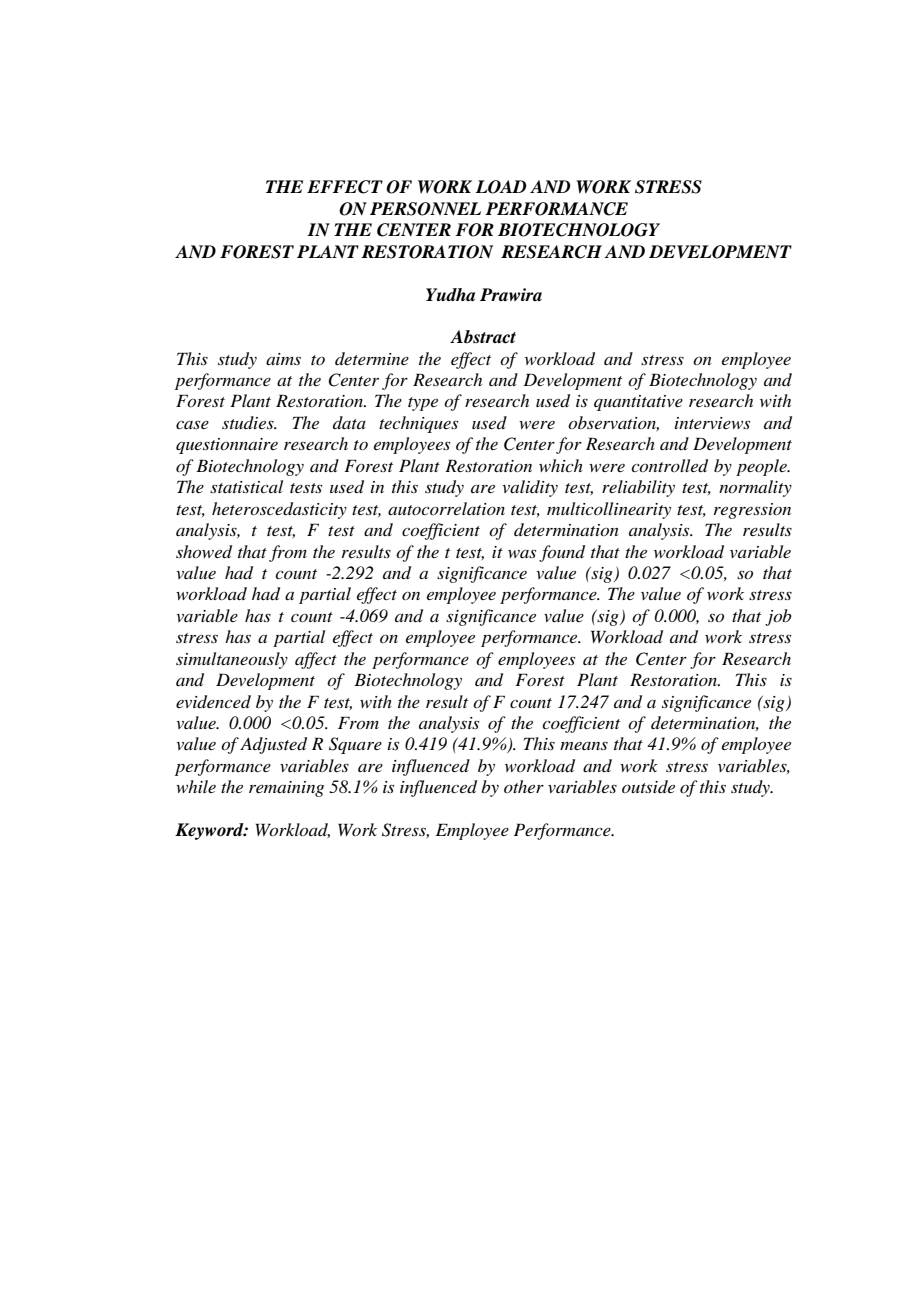 The height and width of the screenshot is (1308, 924). Describe the element at coordinates (648, 786) in the screenshot. I see `outside` at that location.
